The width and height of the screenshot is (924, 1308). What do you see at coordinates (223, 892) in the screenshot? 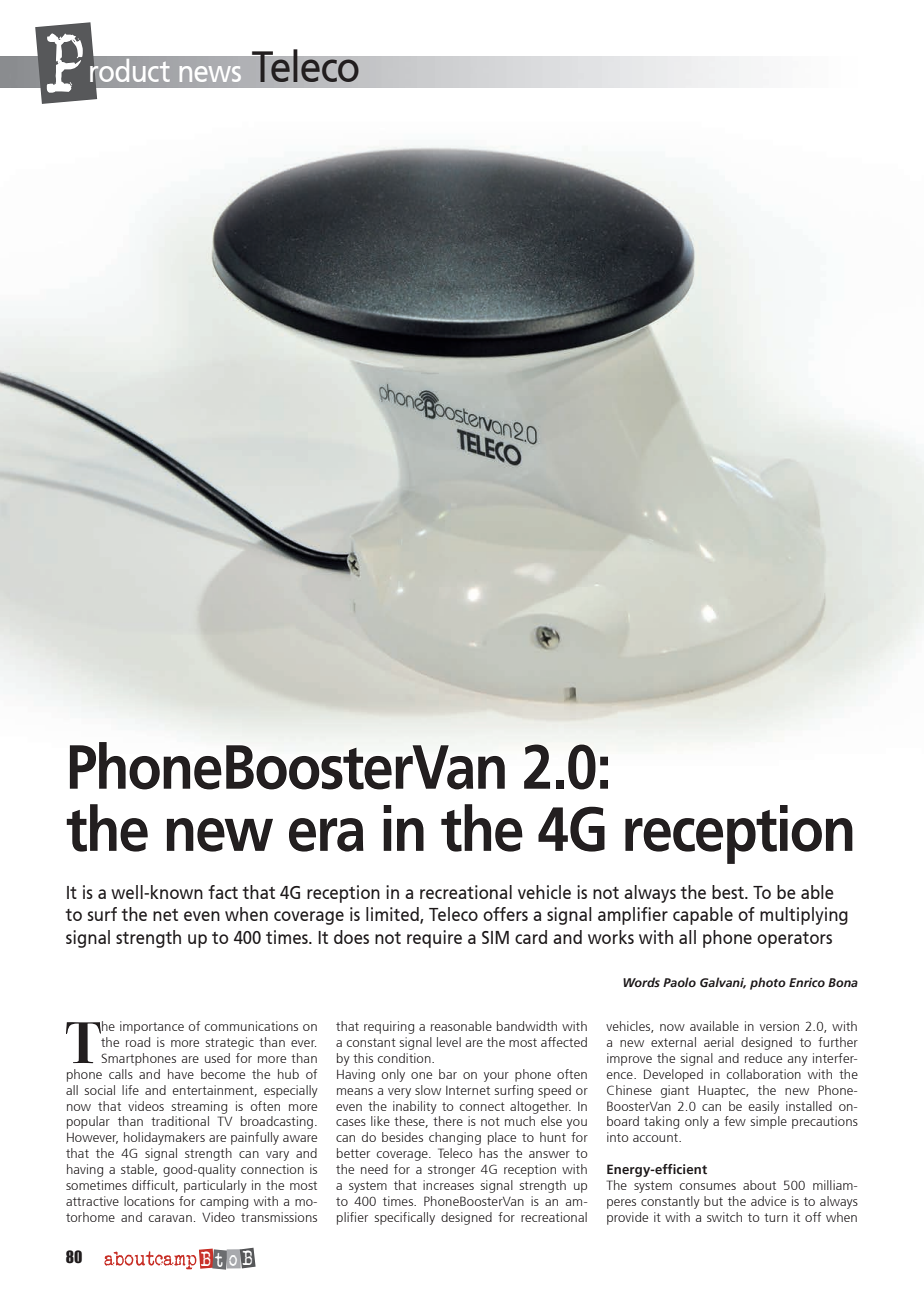
I see `fact` at bounding box center [223, 892].
